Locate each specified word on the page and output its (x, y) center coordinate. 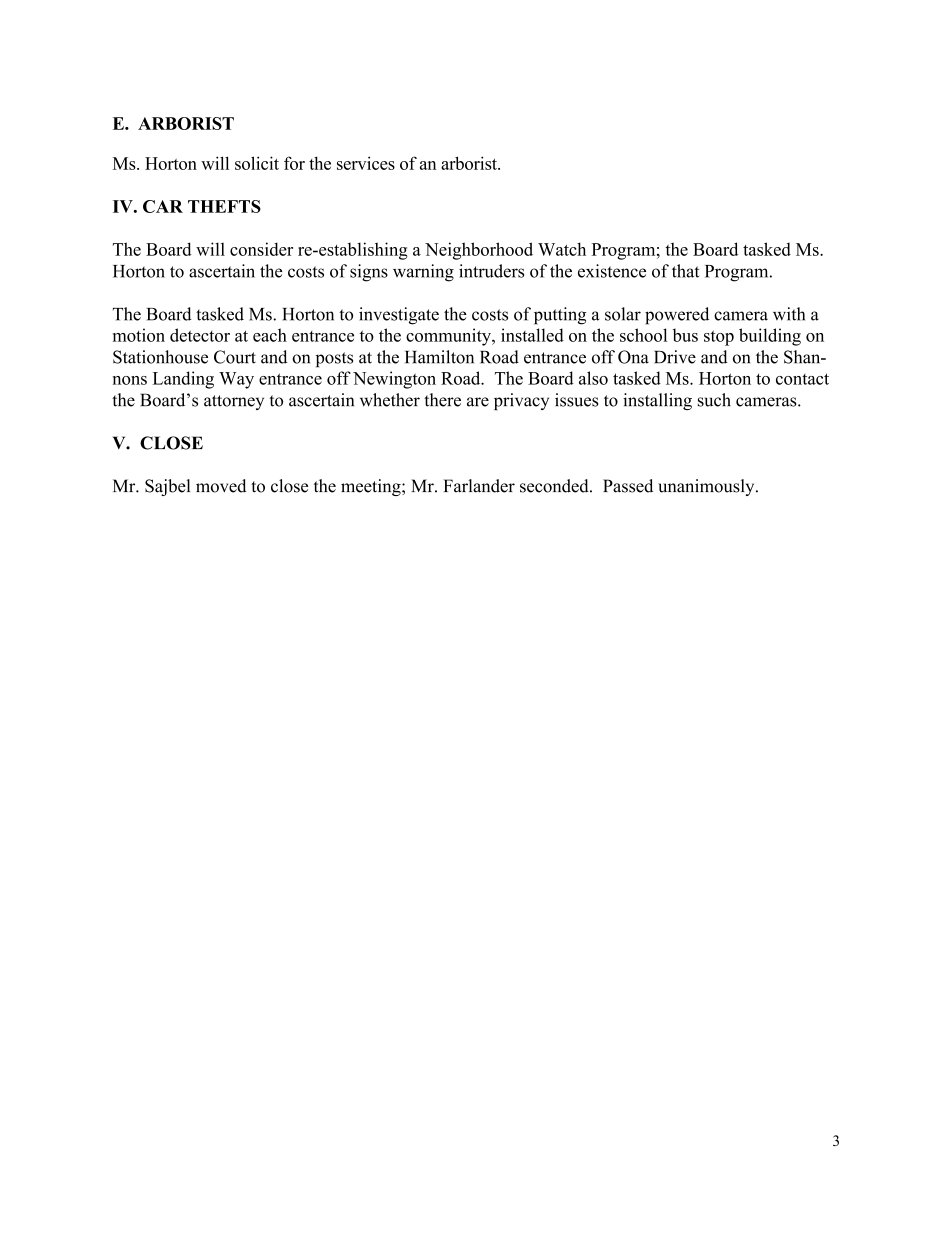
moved (221, 486)
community (449, 337)
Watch (562, 249)
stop (719, 338)
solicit (257, 163)
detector (200, 335)
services (366, 163)
